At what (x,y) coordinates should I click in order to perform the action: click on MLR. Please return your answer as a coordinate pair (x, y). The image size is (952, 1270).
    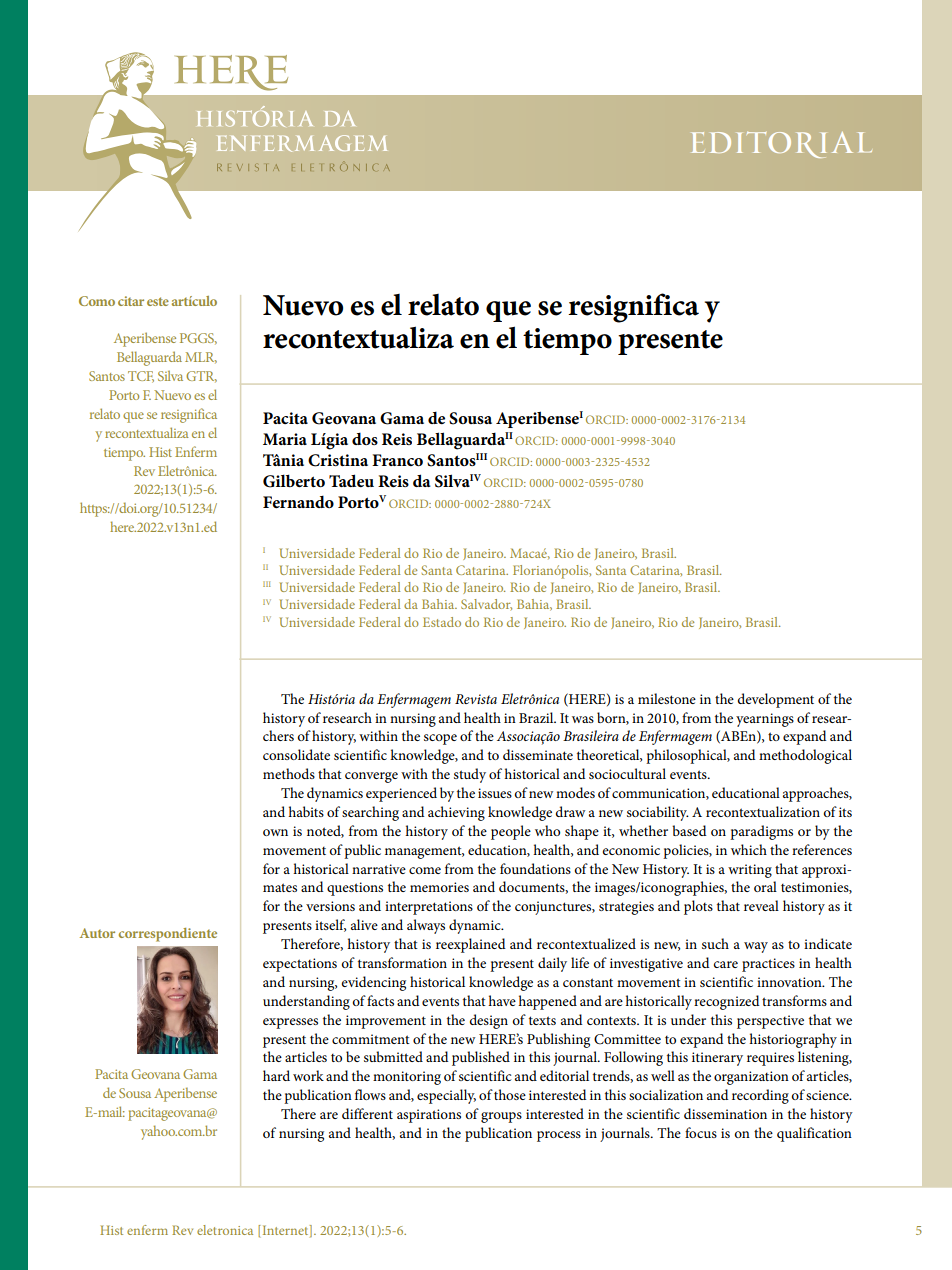
    Looking at the image, I should click on (201, 358).
